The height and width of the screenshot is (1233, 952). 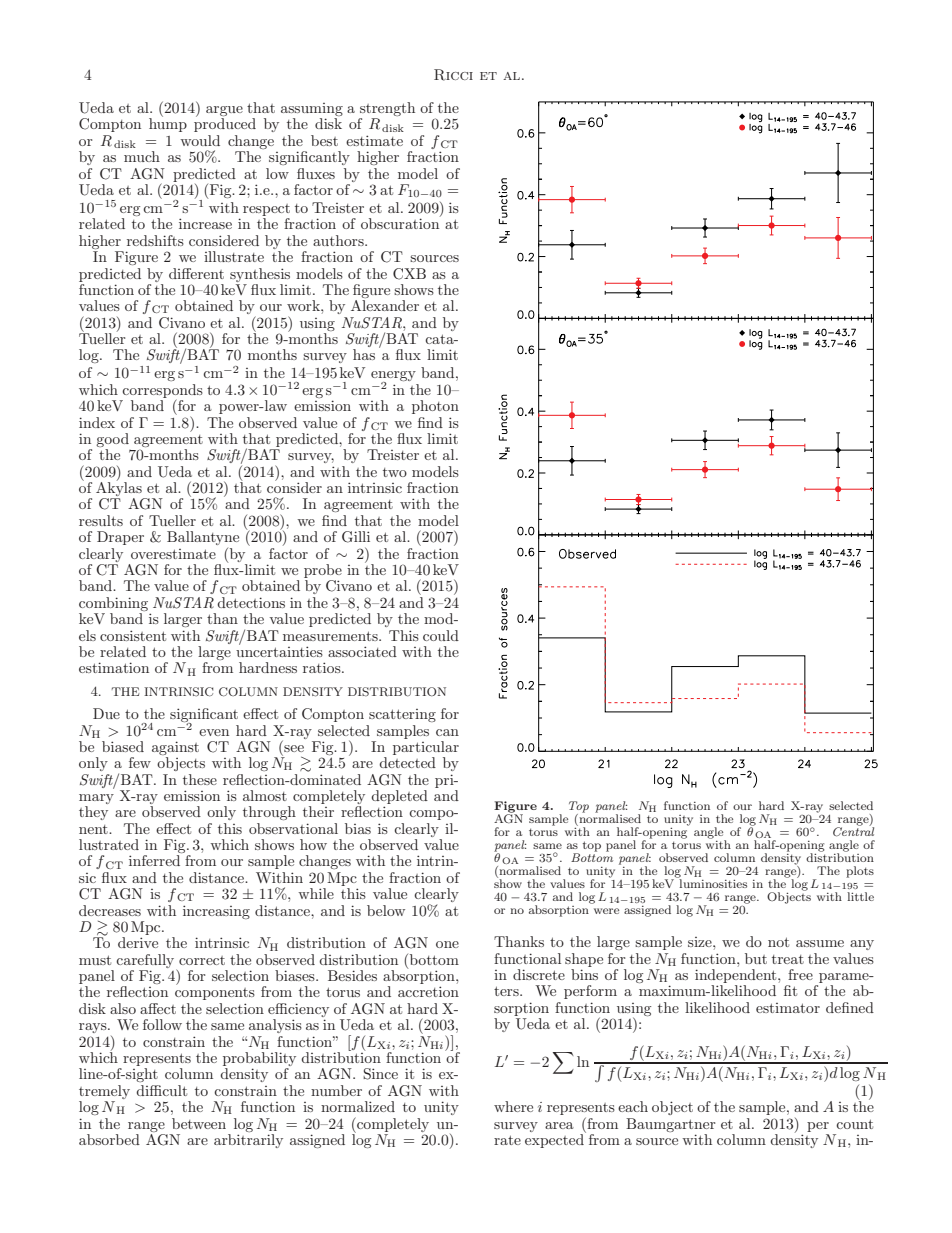 What do you see at coordinates (154, 860) in the screenshot?
I see `inferred` at bounding box center [154, 860].
